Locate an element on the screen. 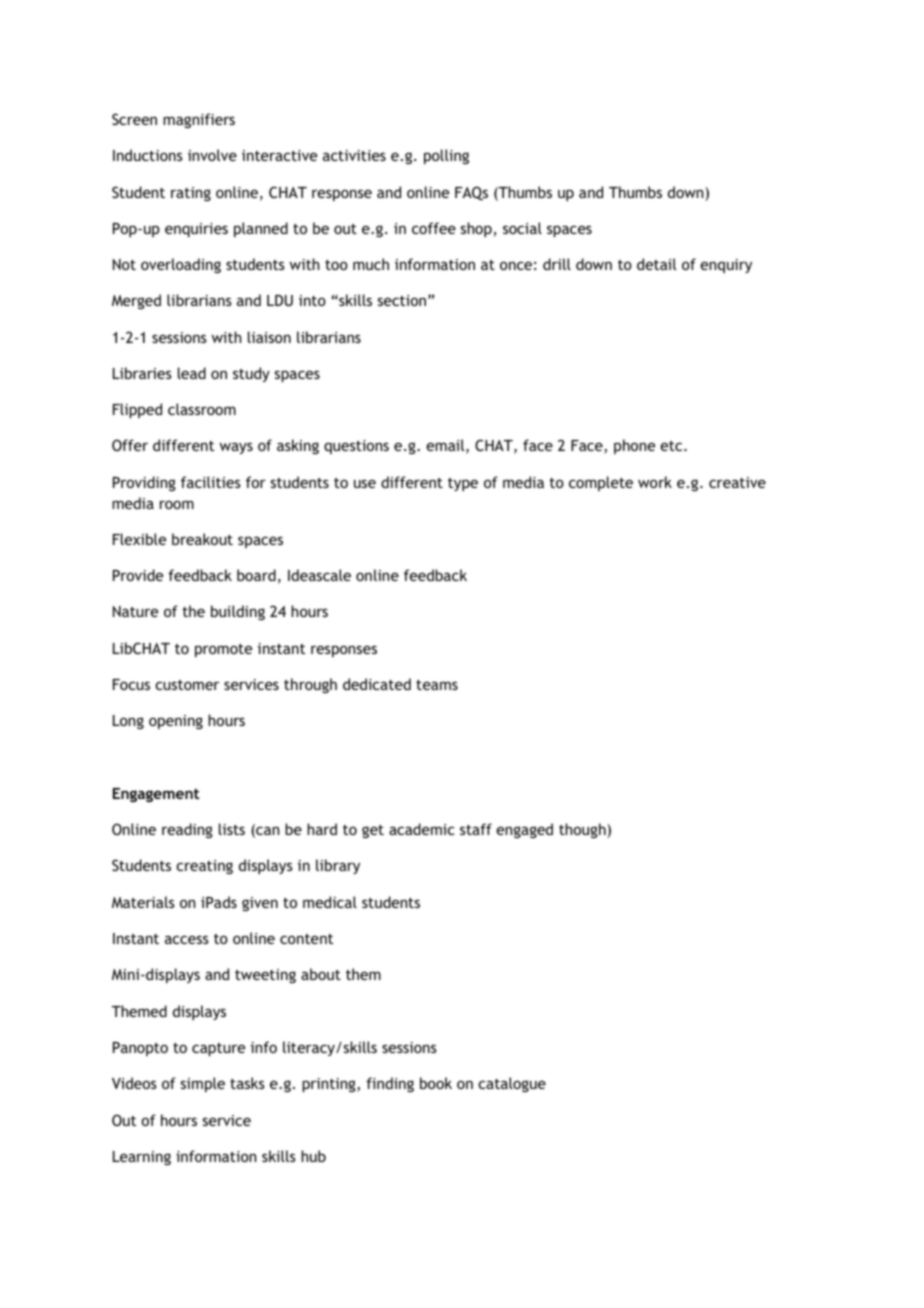 The image size is (924, 1308). detail is located at coordinates (656, 264).
